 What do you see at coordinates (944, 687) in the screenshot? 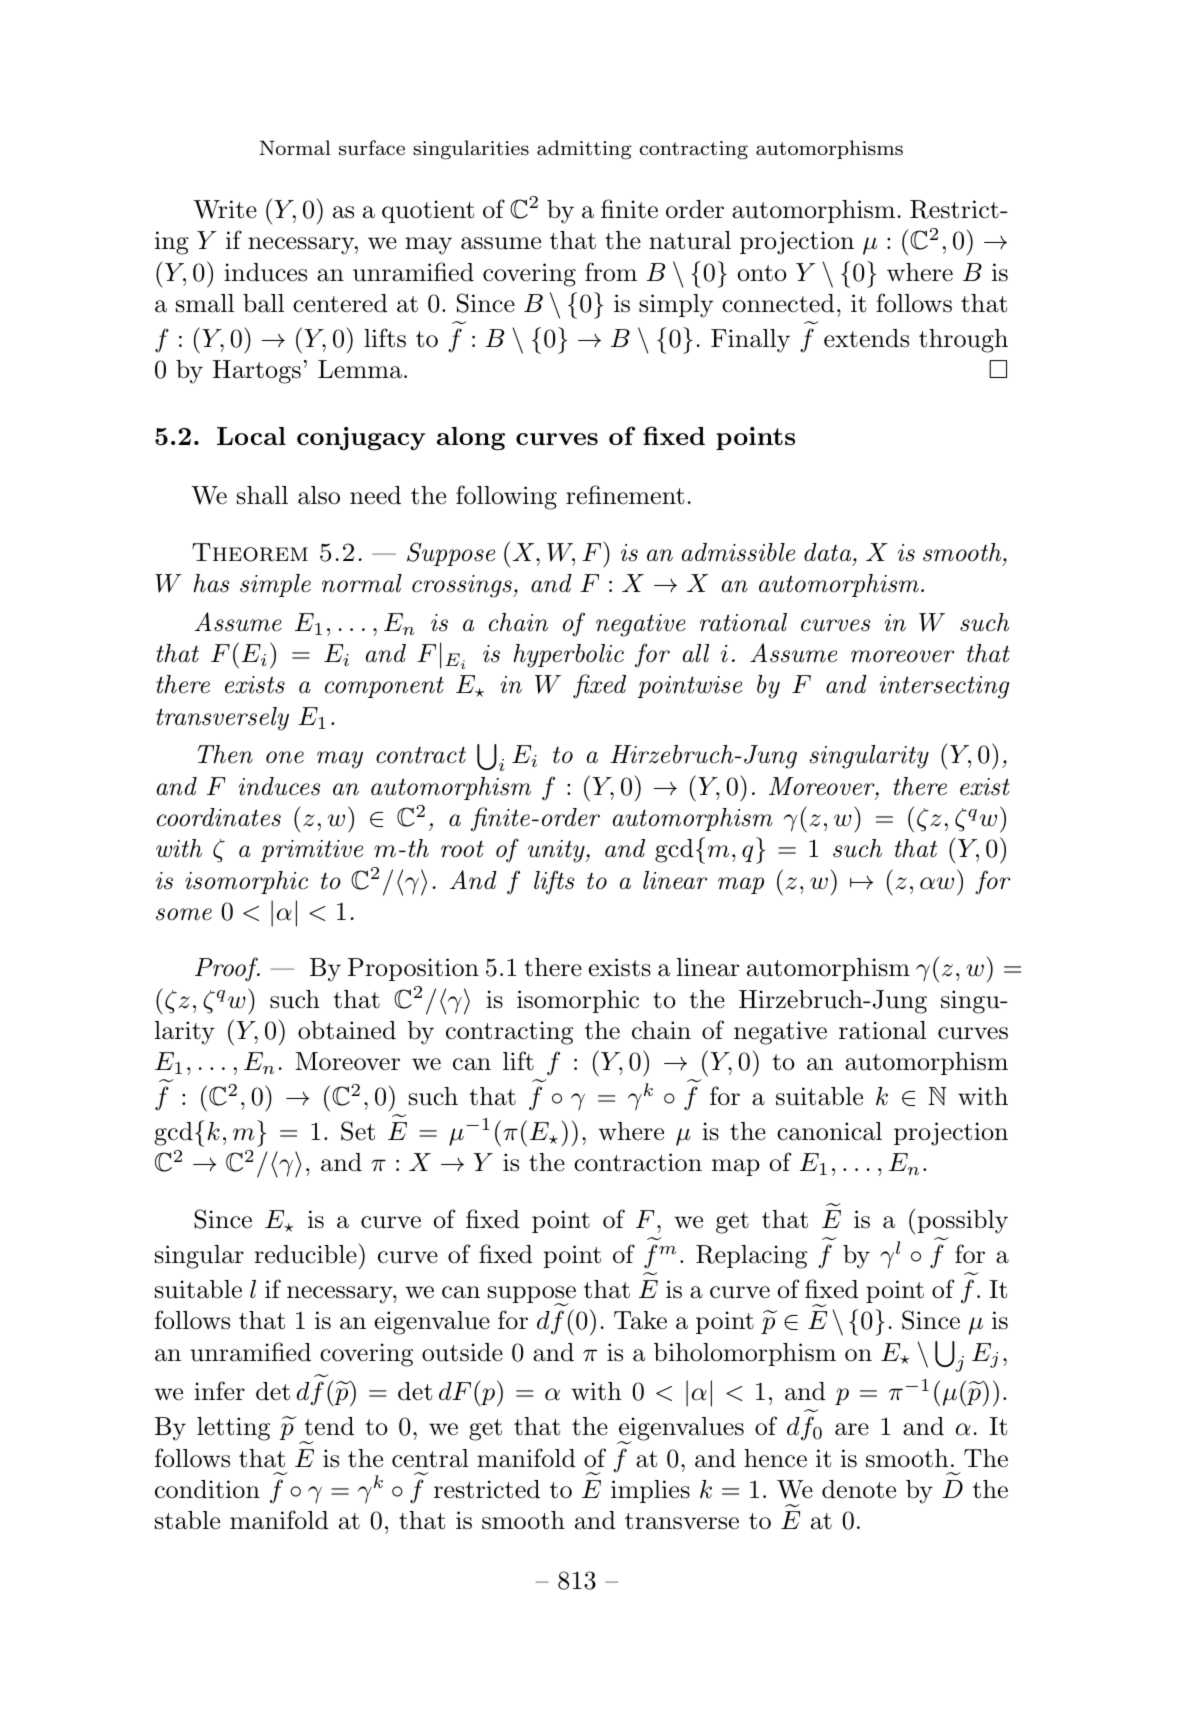
I see `intersecting` at bounding box center [944, 687].
